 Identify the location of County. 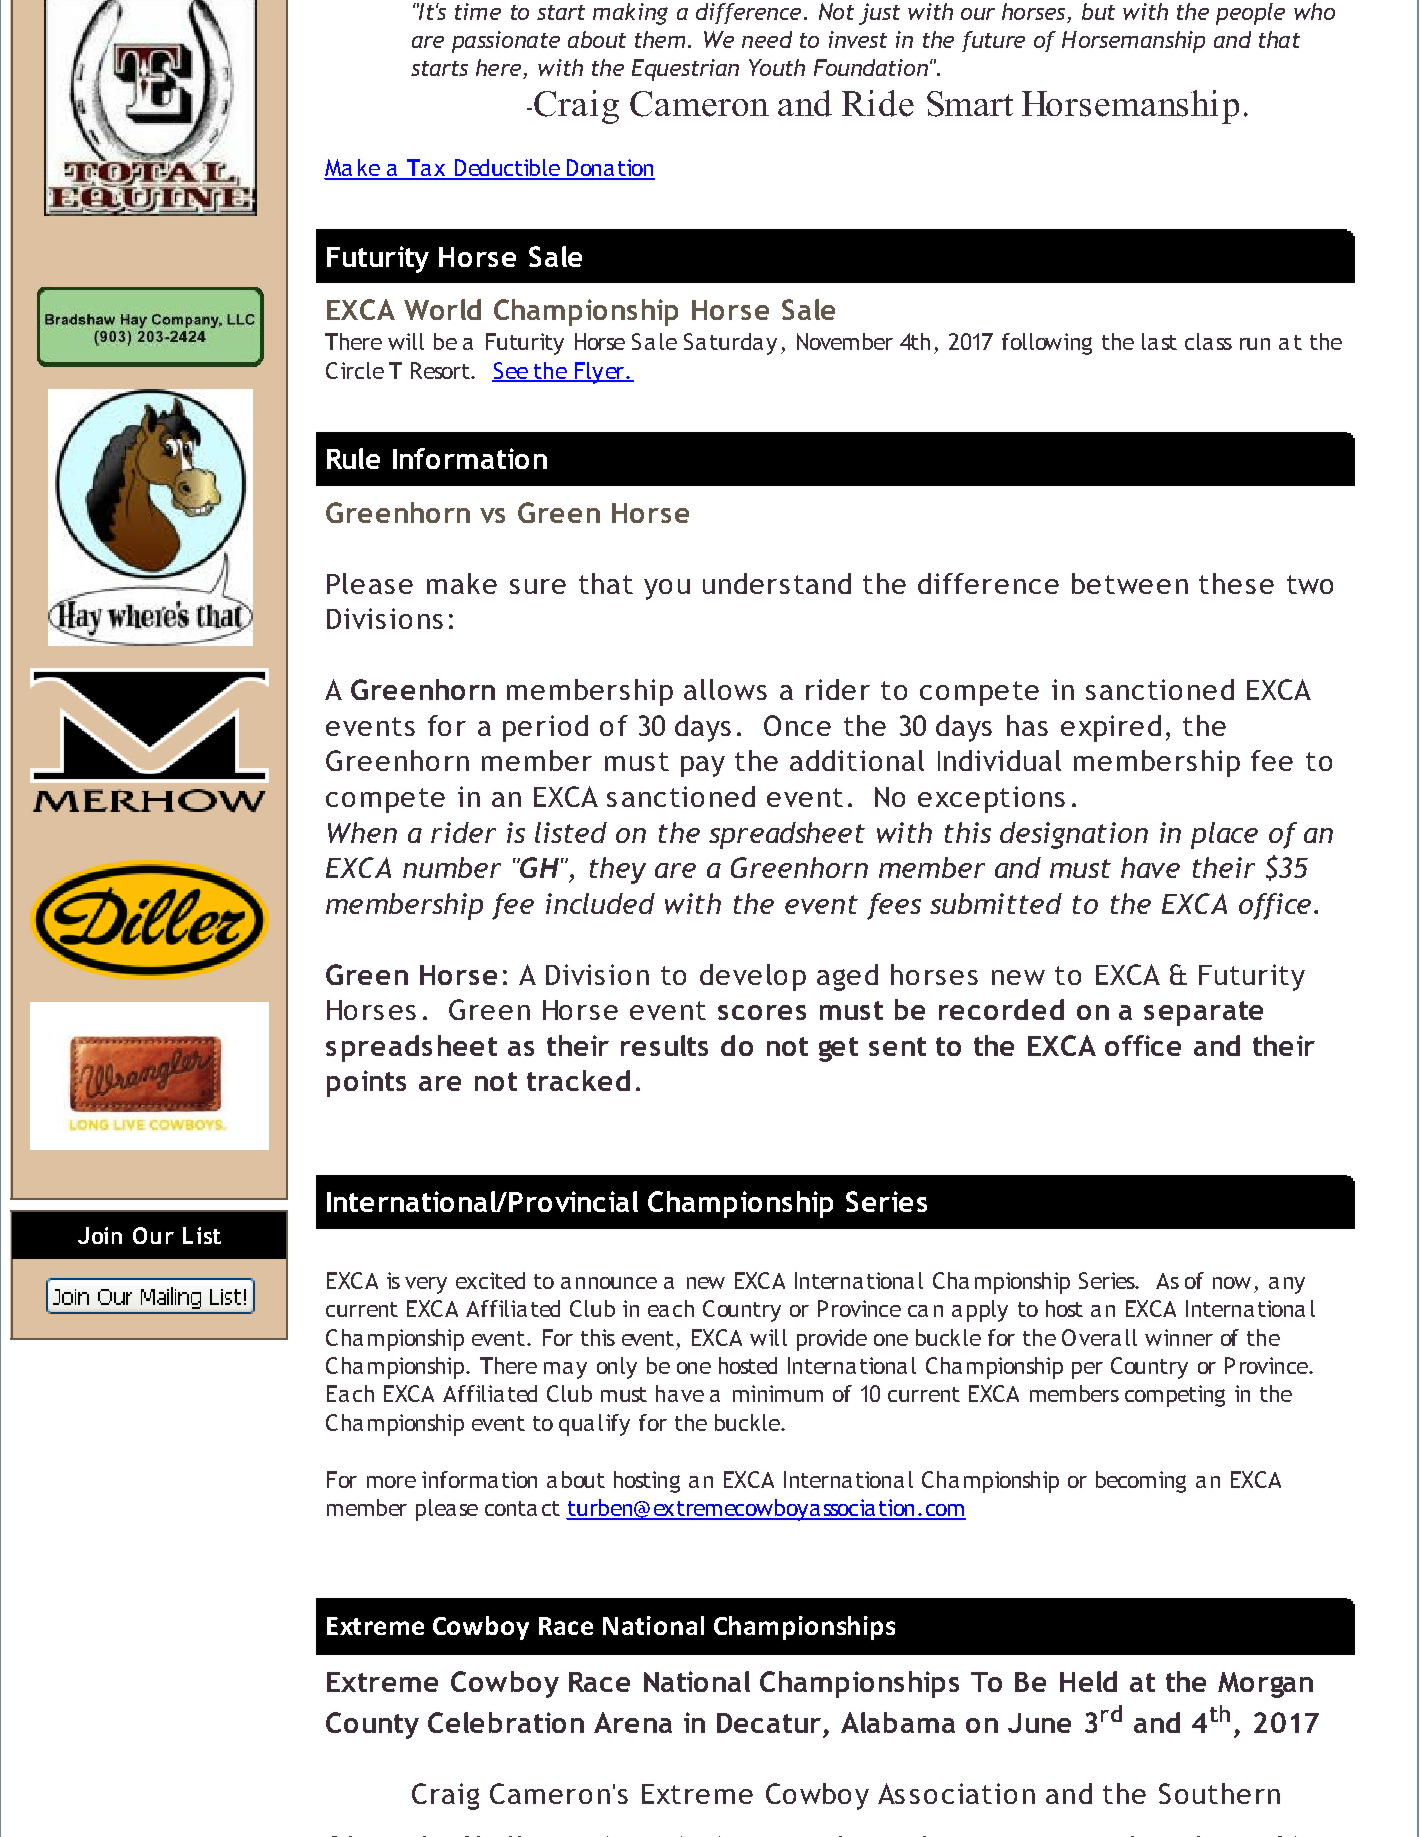
(372, 1725).
